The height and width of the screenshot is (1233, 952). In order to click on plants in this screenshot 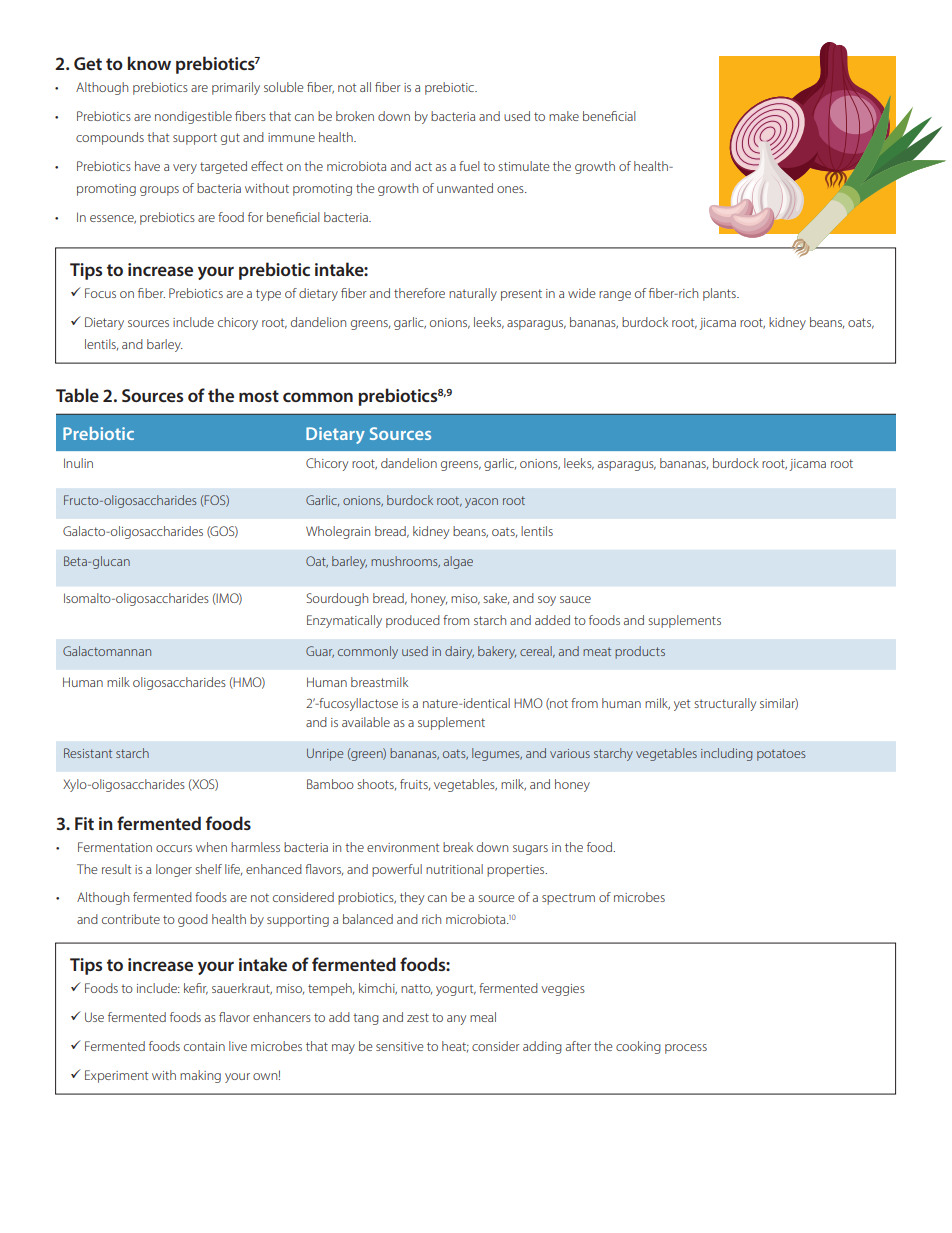, I will do `click(720, 294)`.
